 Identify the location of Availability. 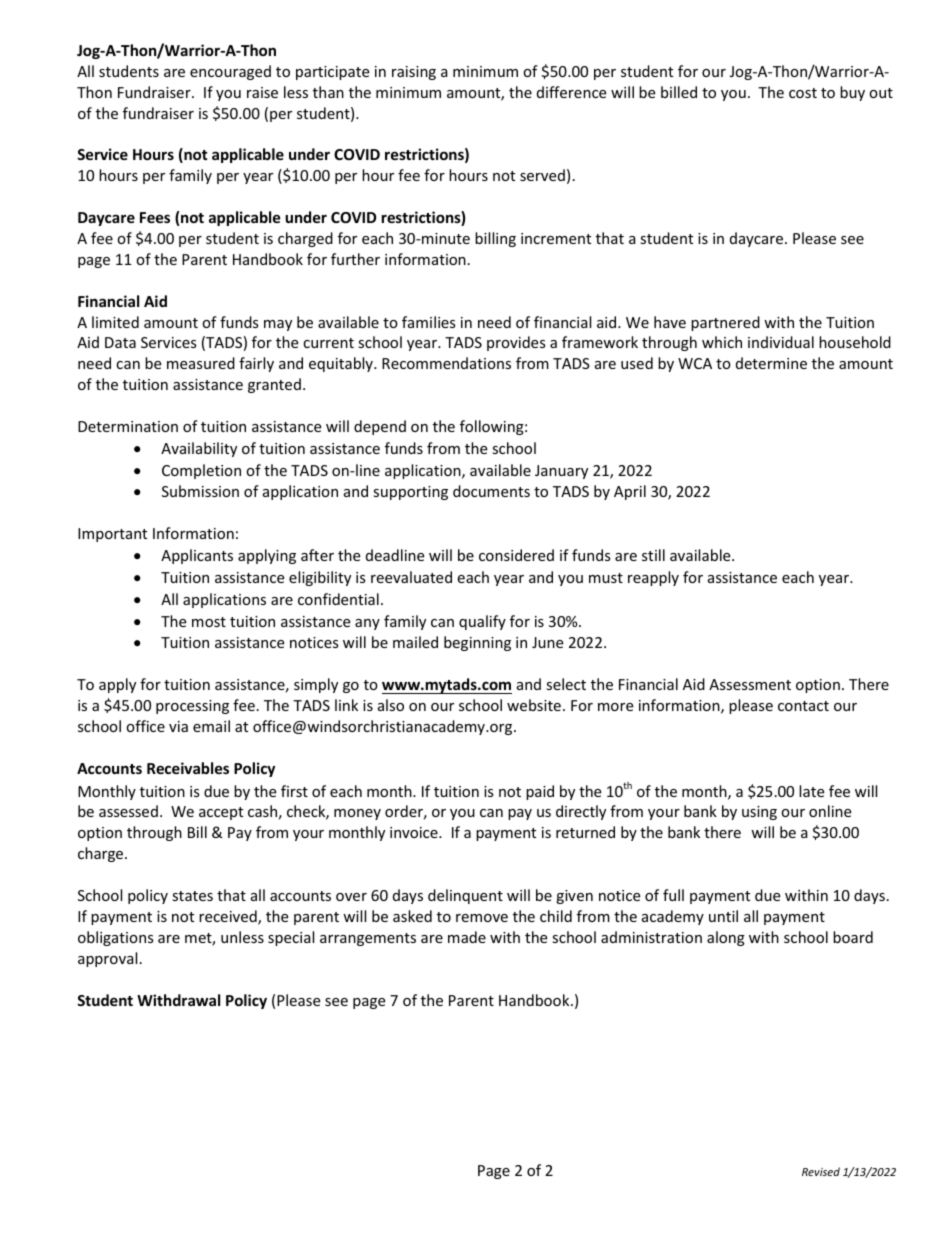
(199, 449).
